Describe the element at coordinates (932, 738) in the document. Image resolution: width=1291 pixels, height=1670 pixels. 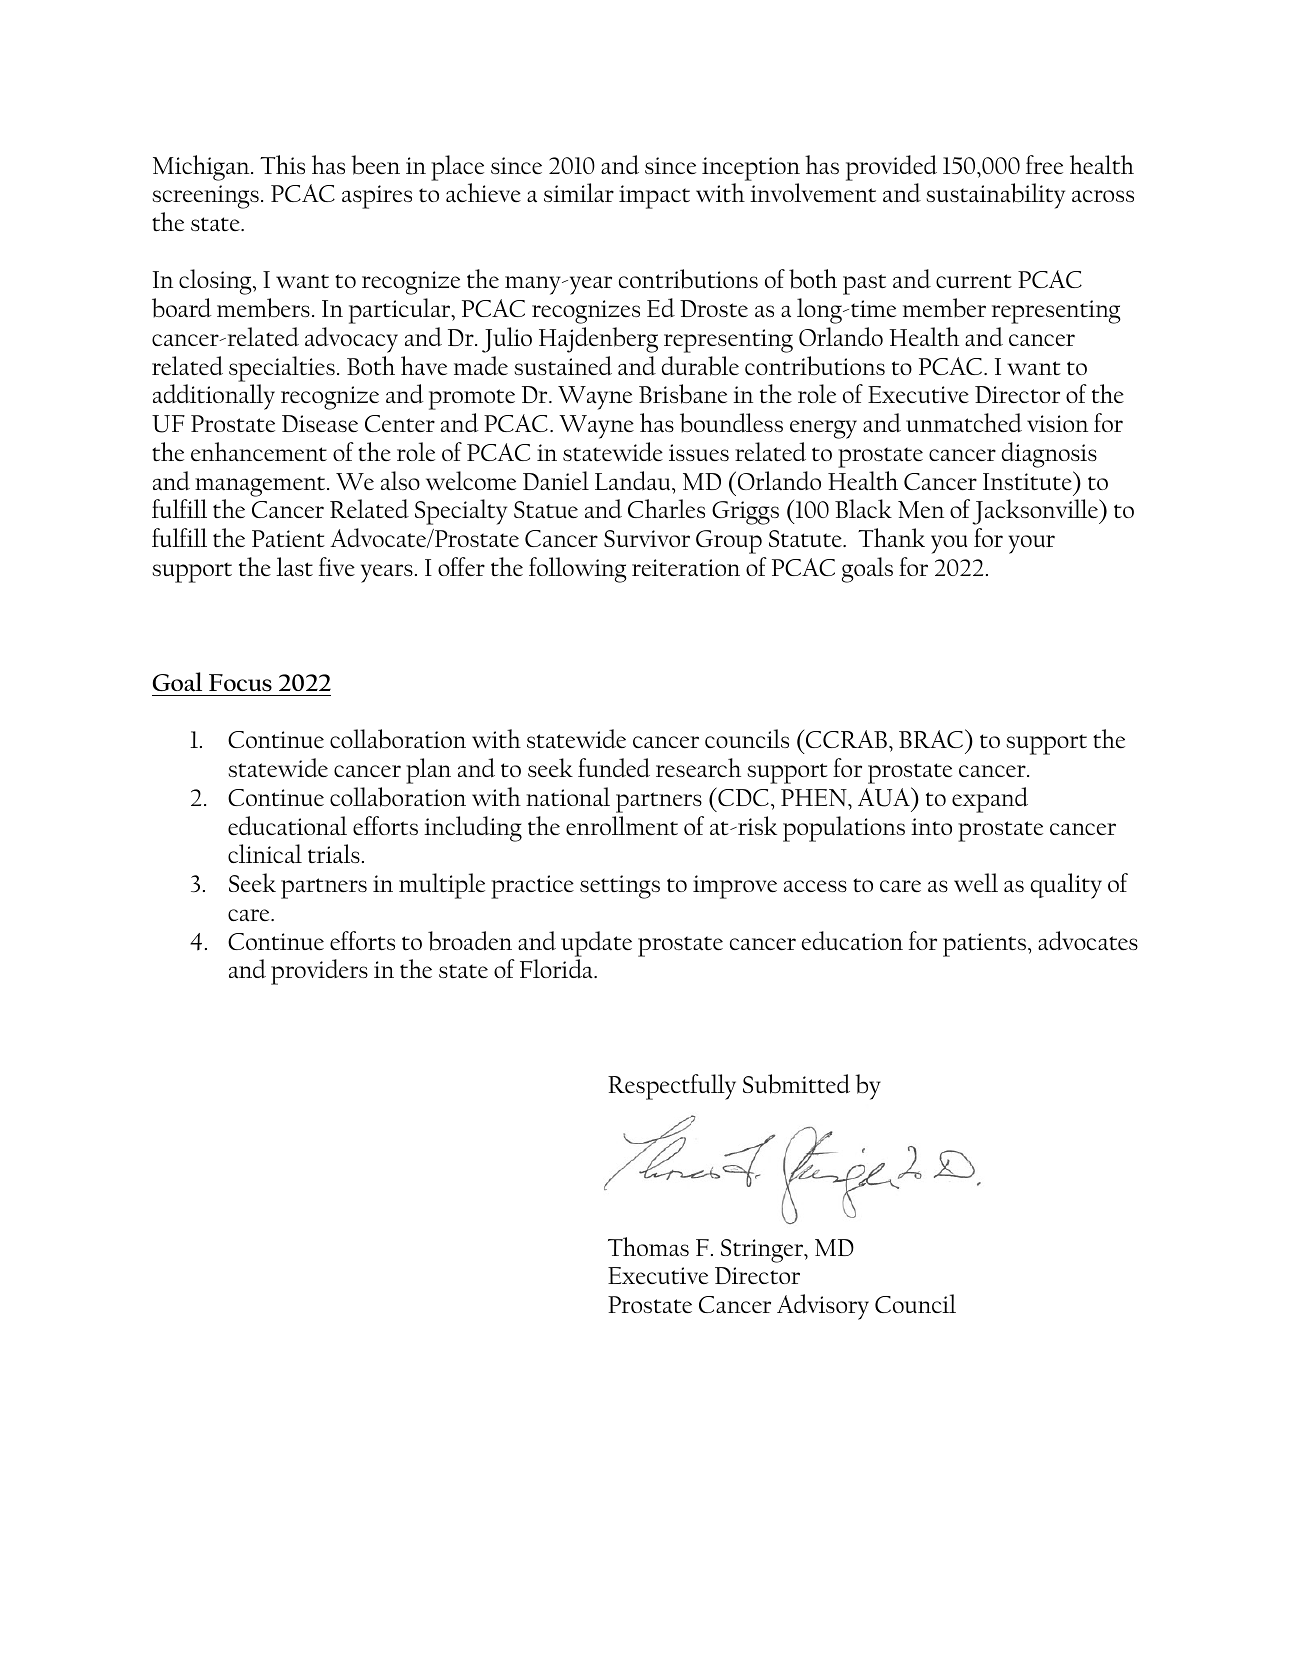
I see `BRAC` at that location.
